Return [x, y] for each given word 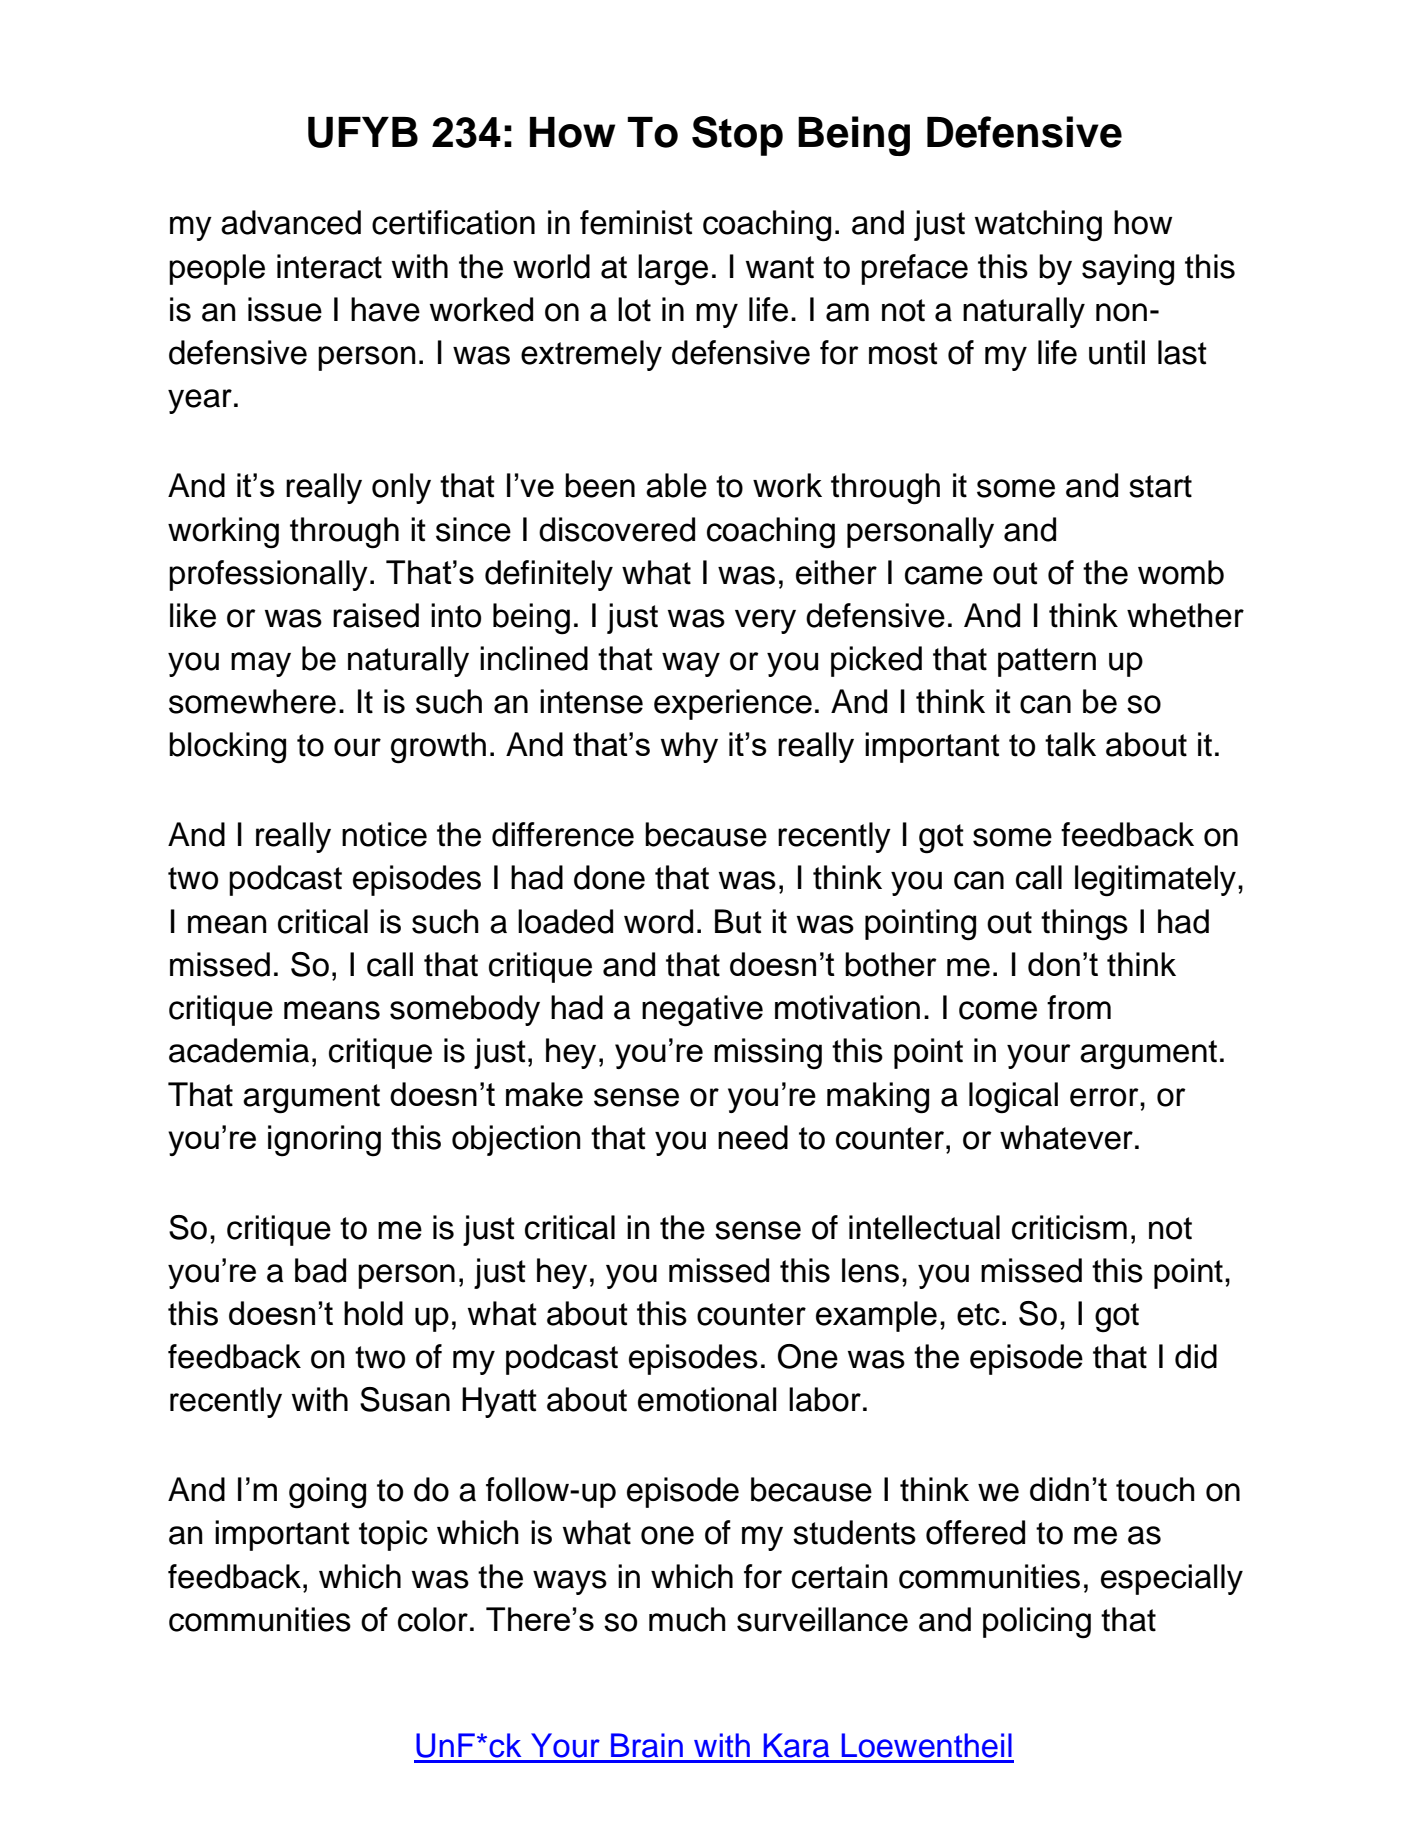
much [687, 1619]
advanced [291, 222]
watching [1038, 226]
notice [384, 834]
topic [393, 1535]
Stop [737, 136]
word [658, 921]
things [1084, 925]
